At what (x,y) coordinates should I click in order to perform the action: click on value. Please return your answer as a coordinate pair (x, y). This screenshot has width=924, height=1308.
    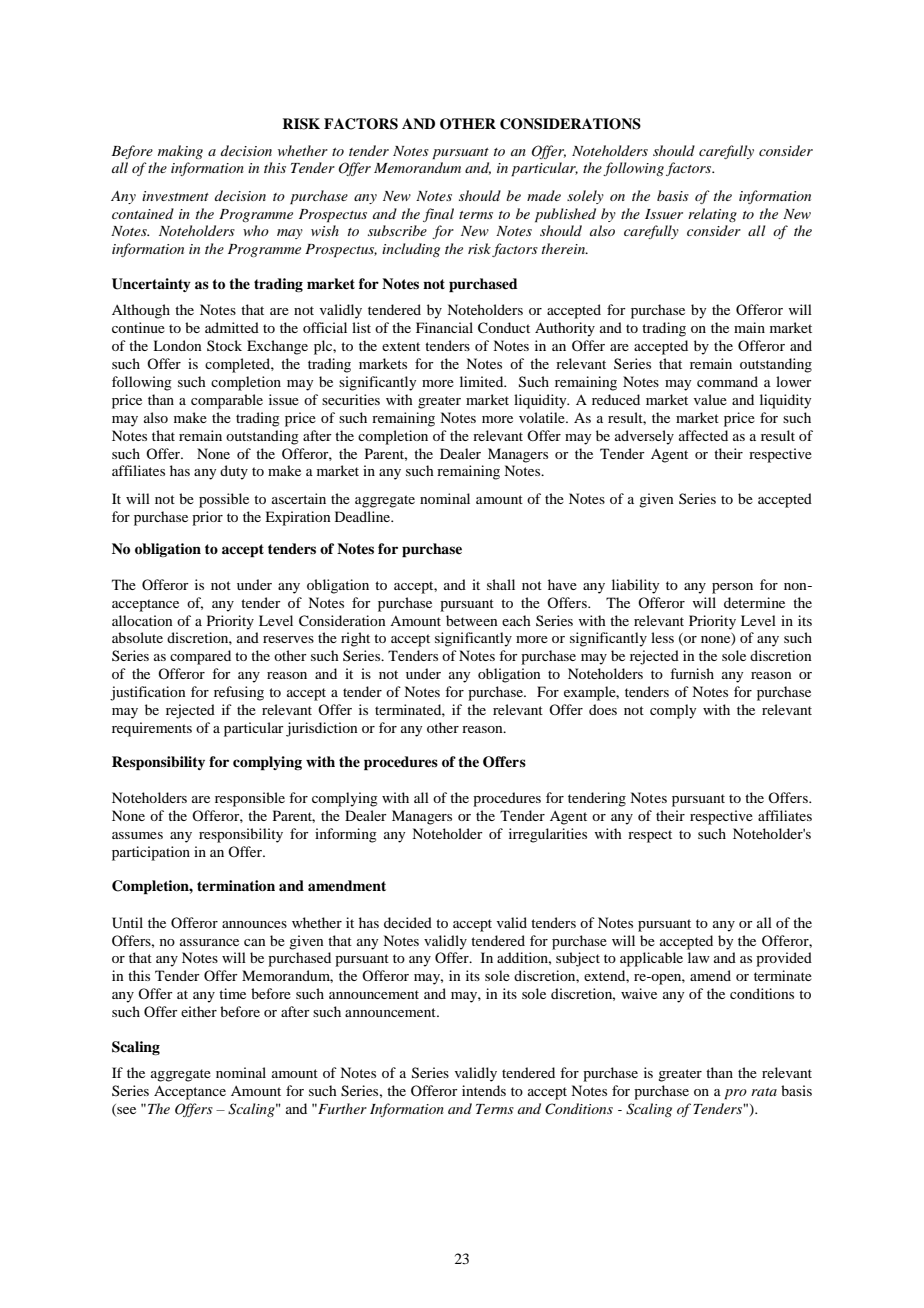
    Looking at the image, I should click on (710, 399).
